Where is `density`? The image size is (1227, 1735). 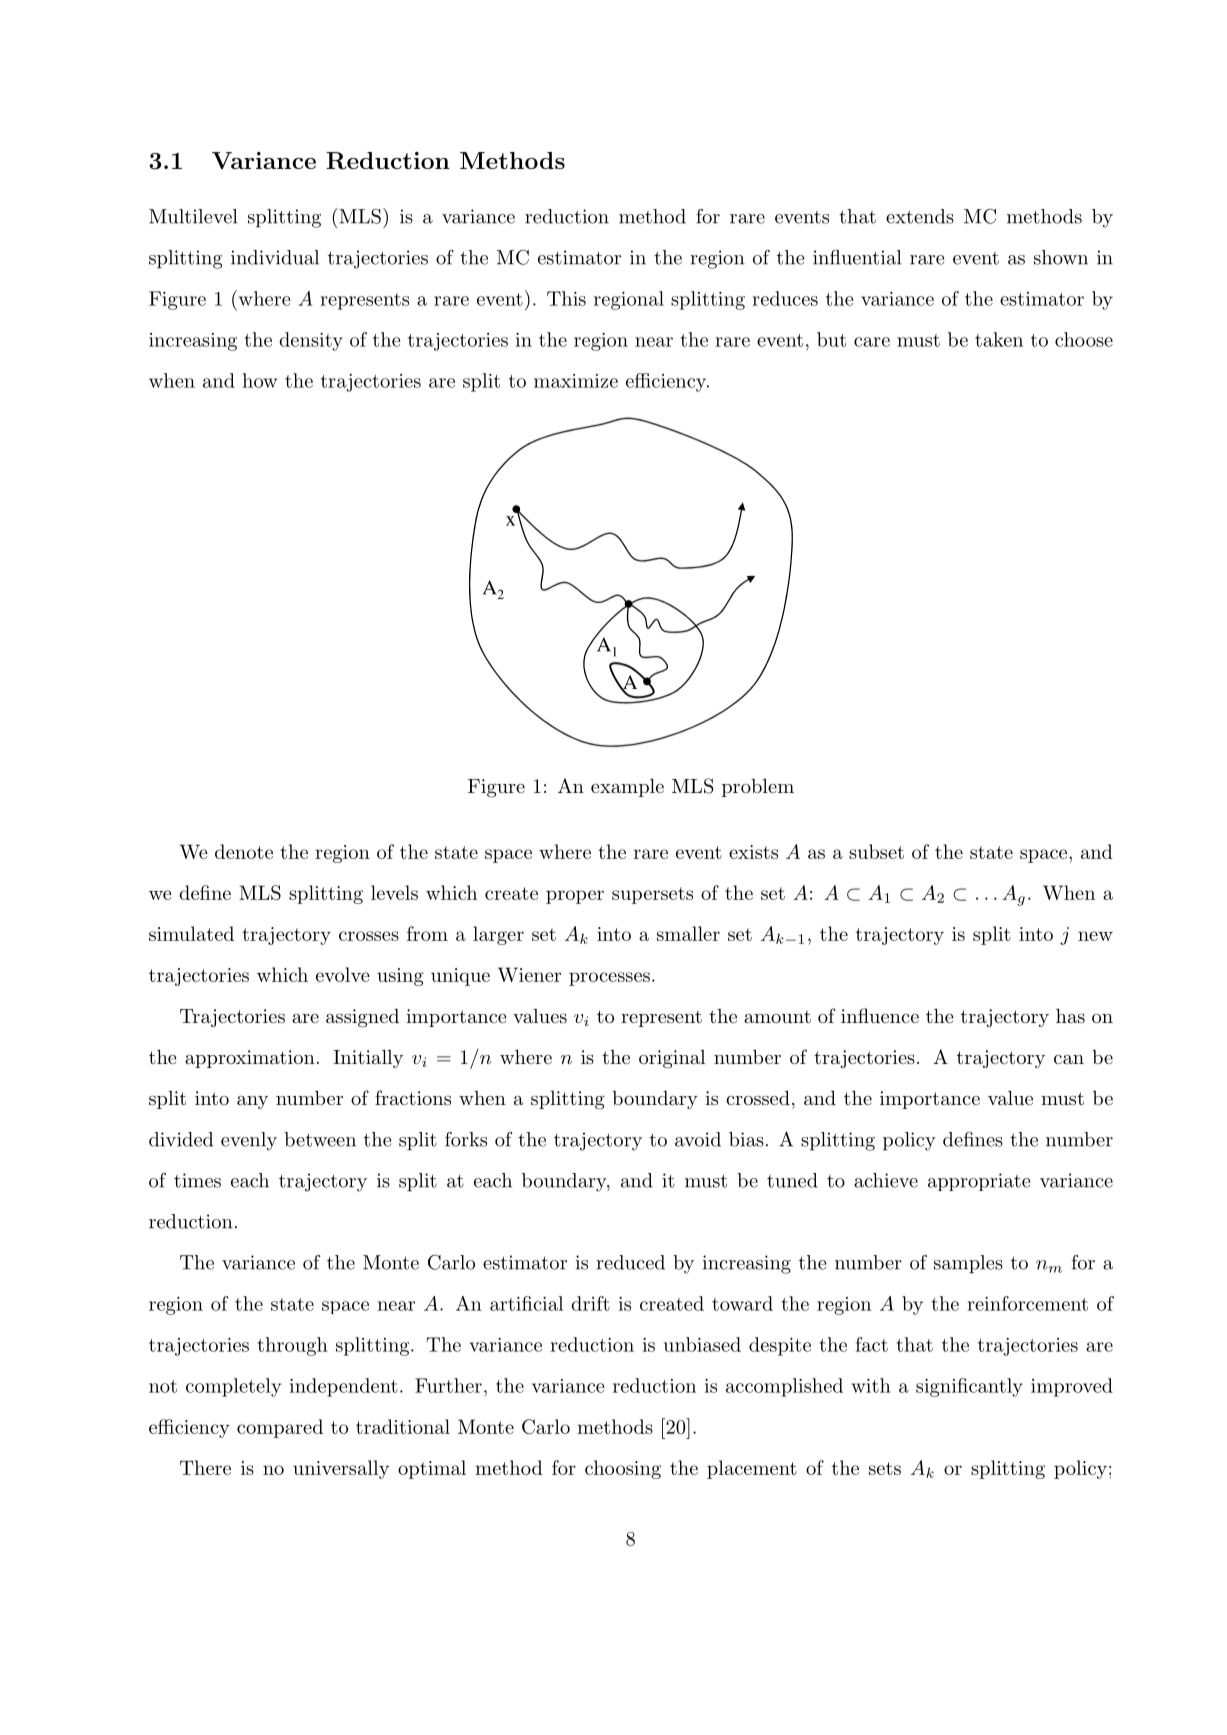 density is located at coordinates (311, 341).
